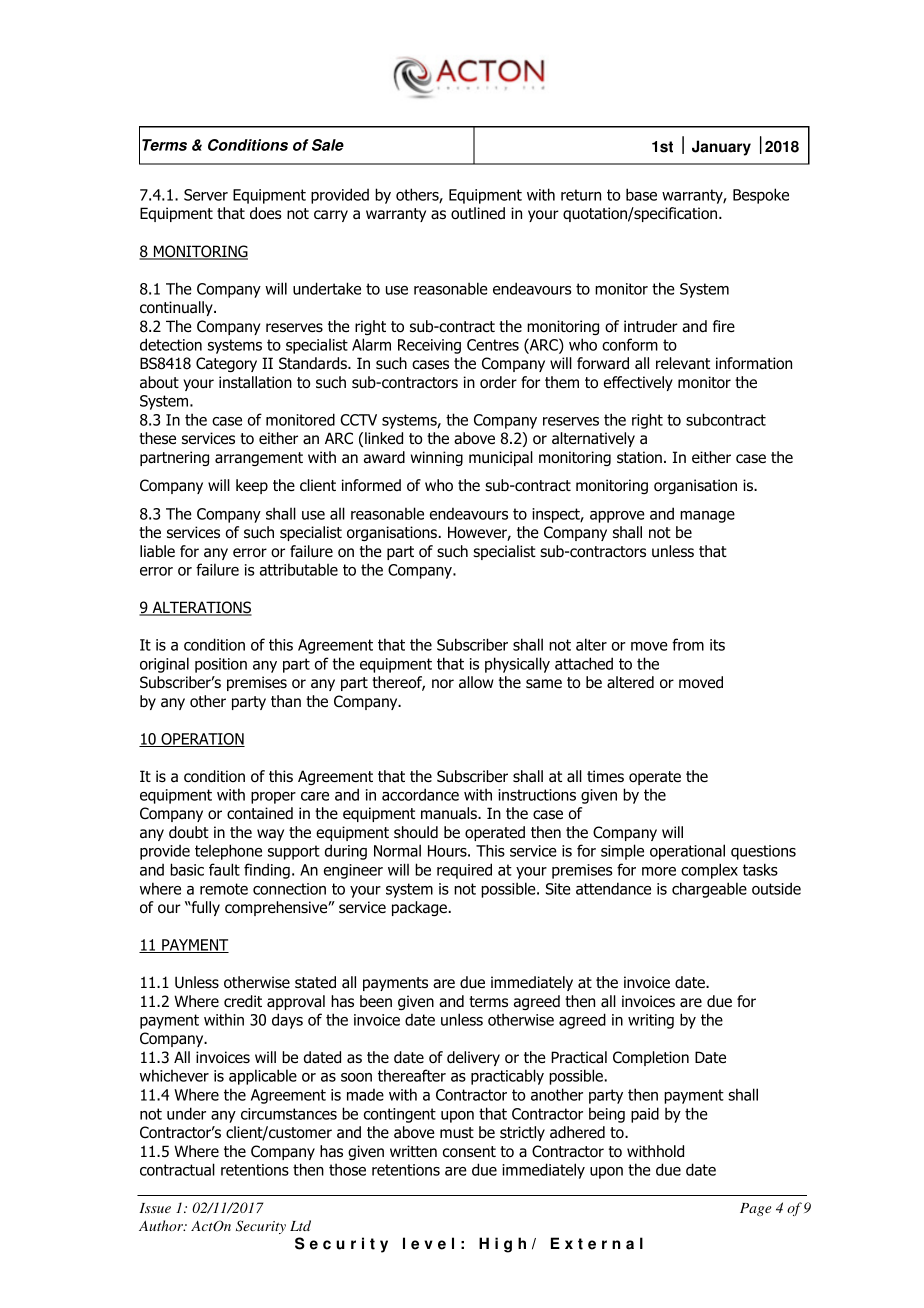 The image size is (924, 1308). What do you see at coordinates (228, 852) in the document?
I see `telephone` at bounding box center [228, 852].
